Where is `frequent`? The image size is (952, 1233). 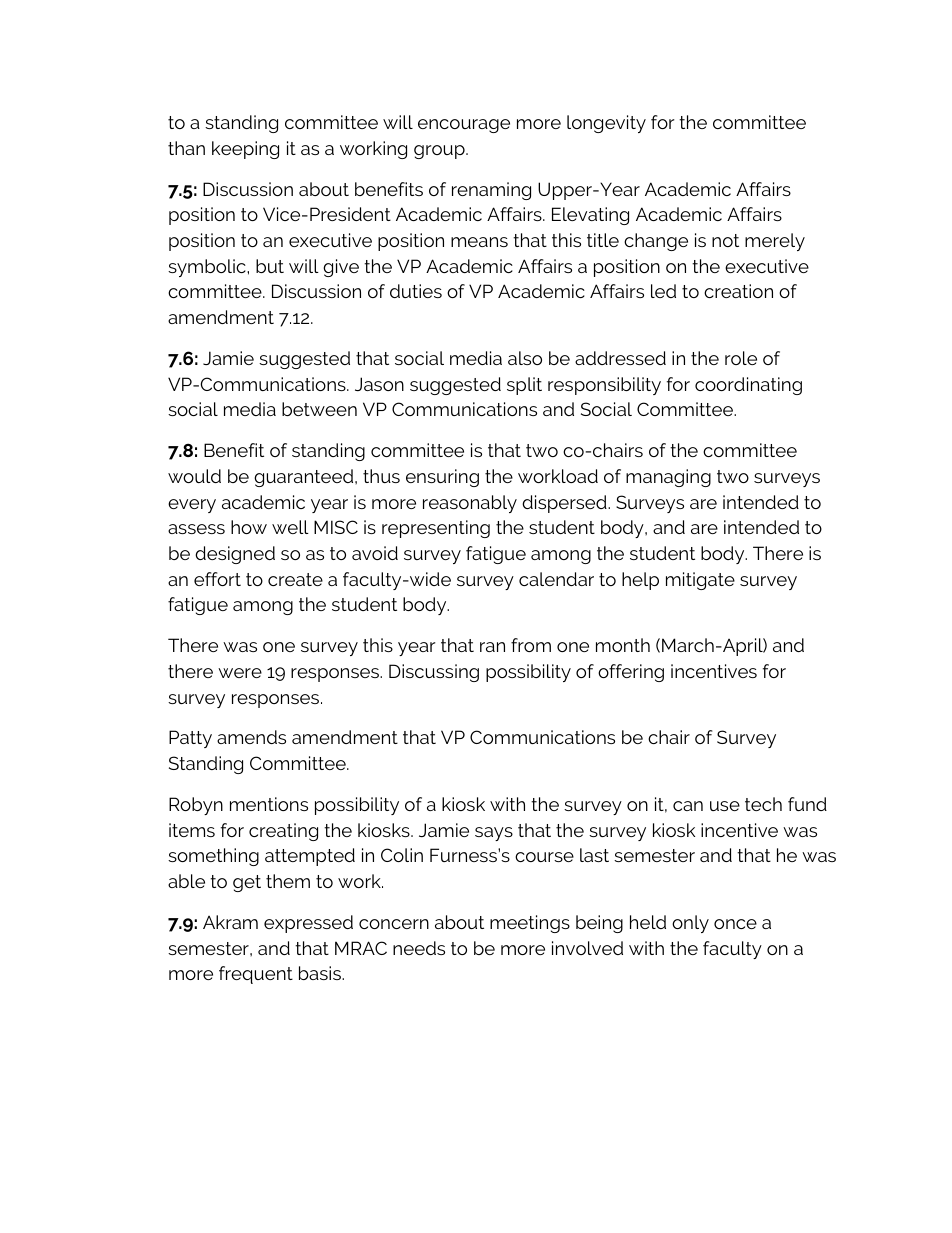
frequent is located at coordinates (256, 975).
